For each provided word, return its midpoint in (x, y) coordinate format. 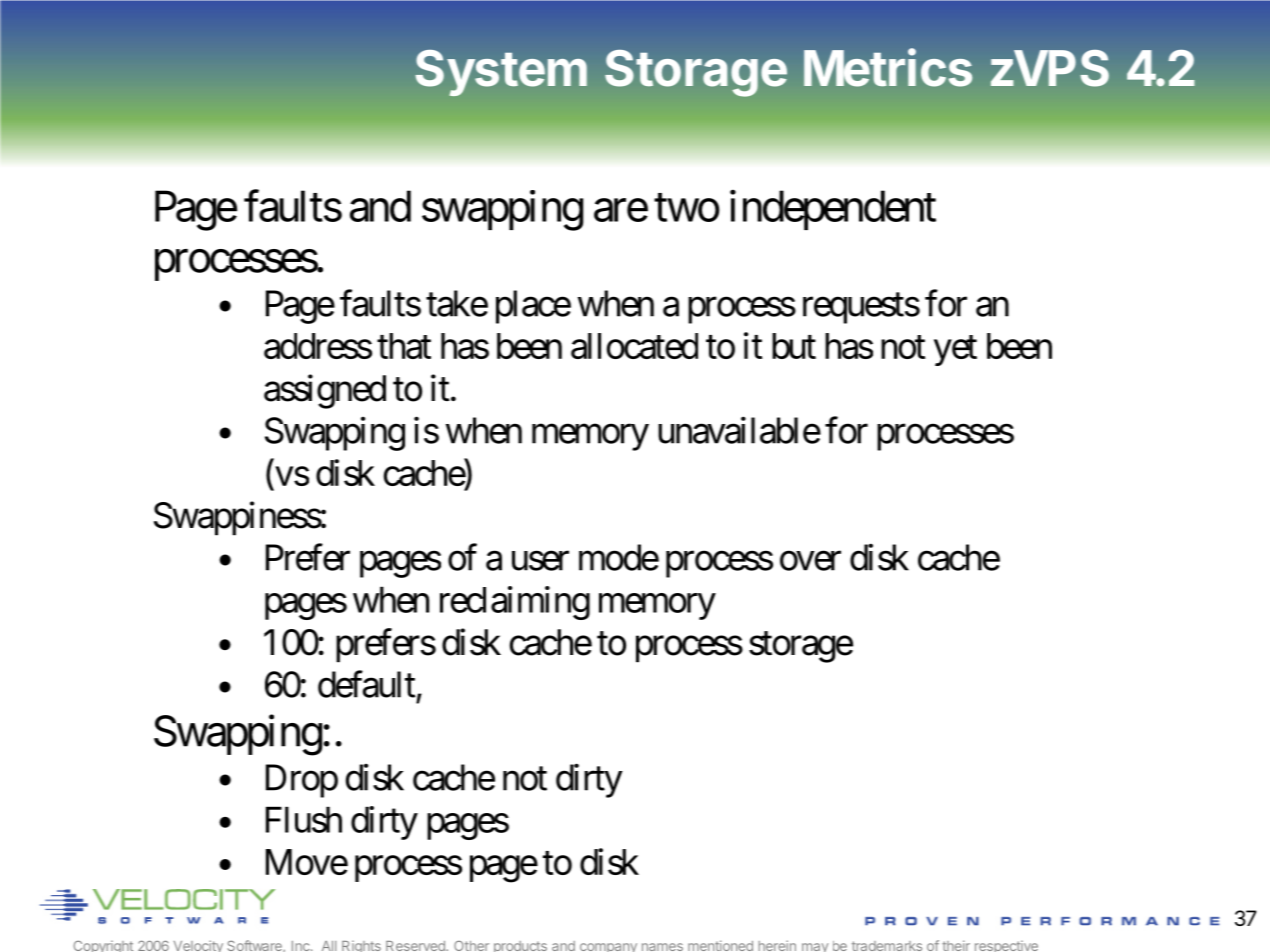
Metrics (888, 67)
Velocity (198, 946)
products (520, 946)
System (501, 73)
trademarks (887, 946)
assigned (325, 391)
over (810, 561)
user (540, 561)
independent (833, 210)
